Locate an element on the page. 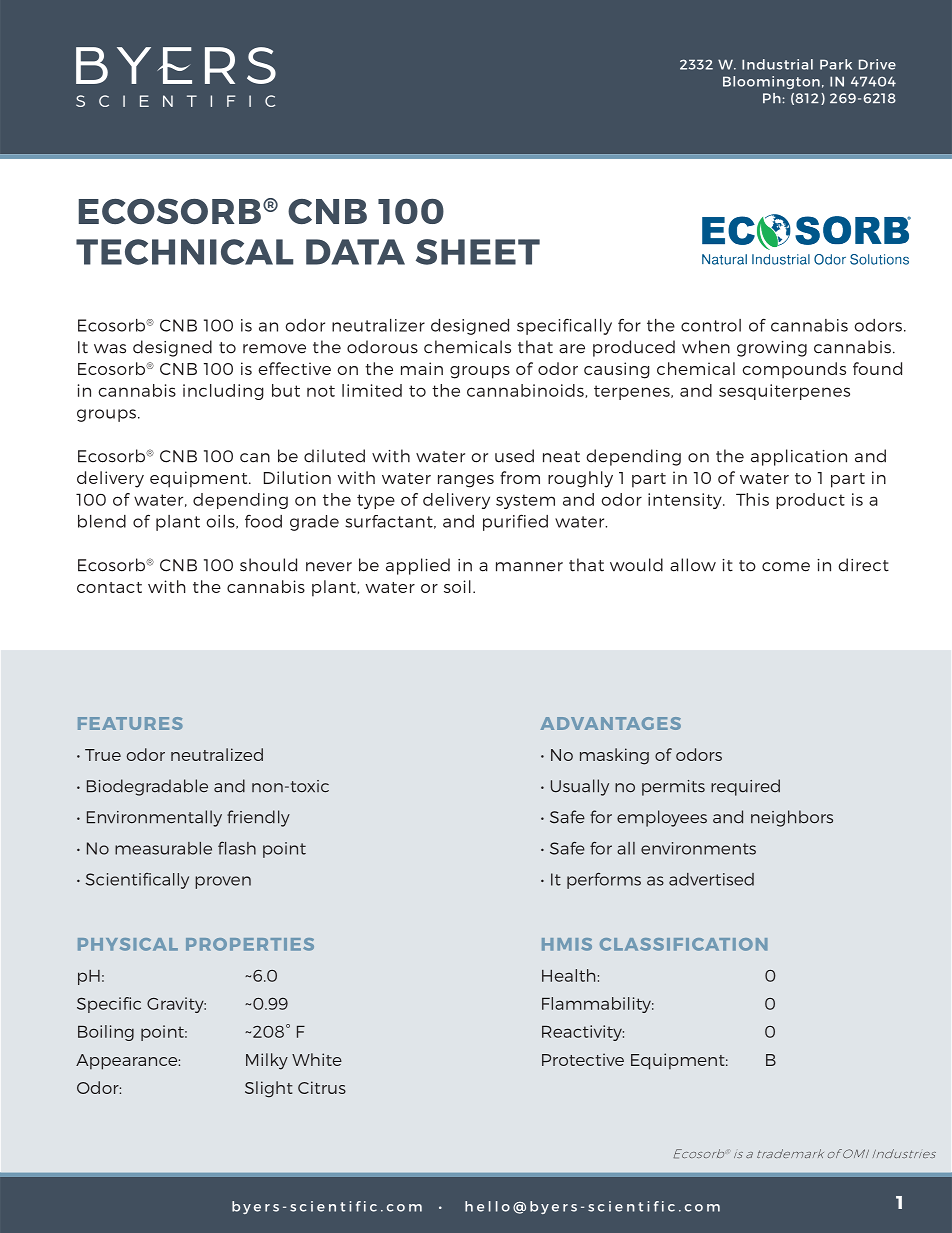 Image resolution: width=952 pixels, height=1233 pixels. TECHNICAL is located at coordinates (184, 252).
